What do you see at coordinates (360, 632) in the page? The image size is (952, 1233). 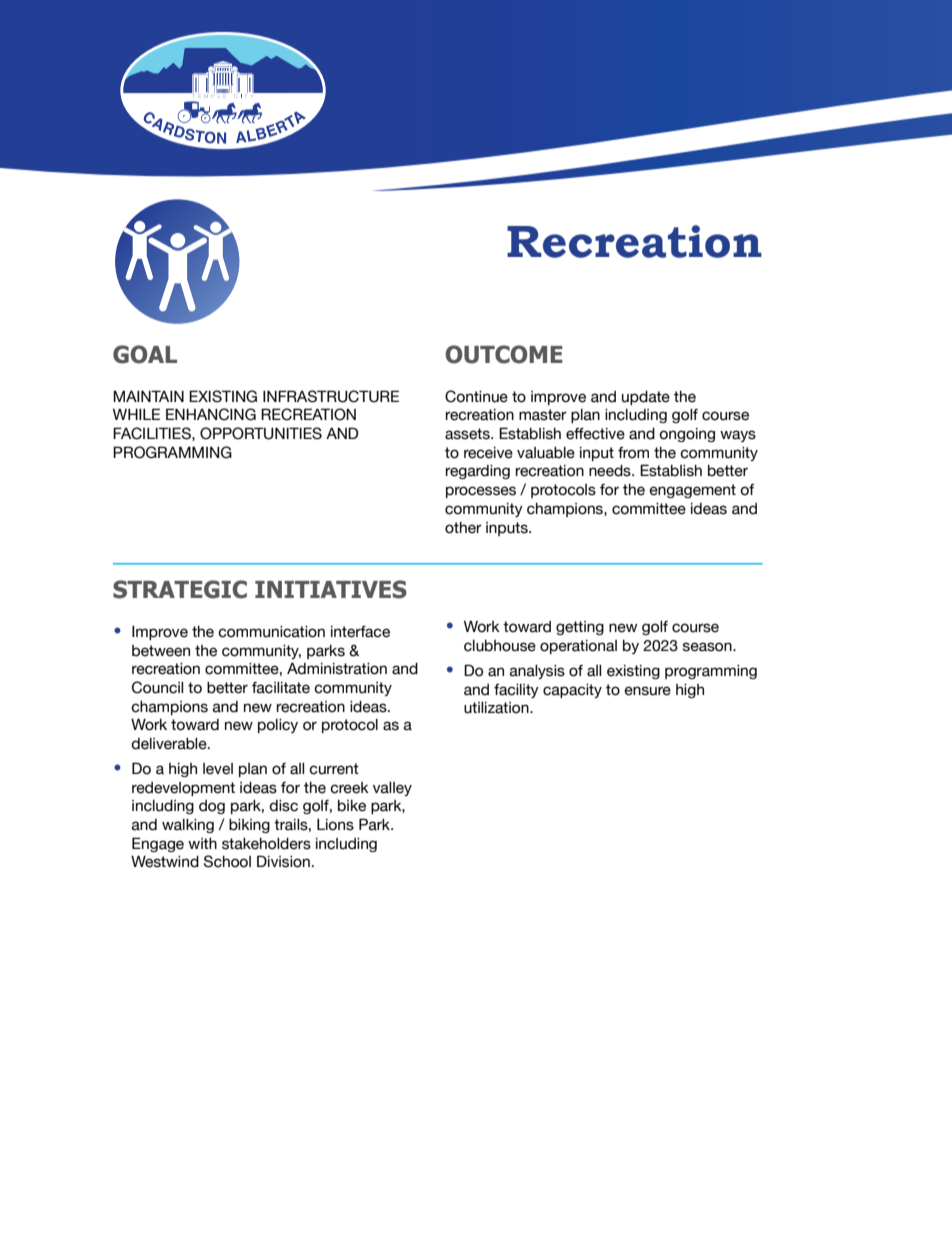 I see `interface` at bounding box center [360, 632].
